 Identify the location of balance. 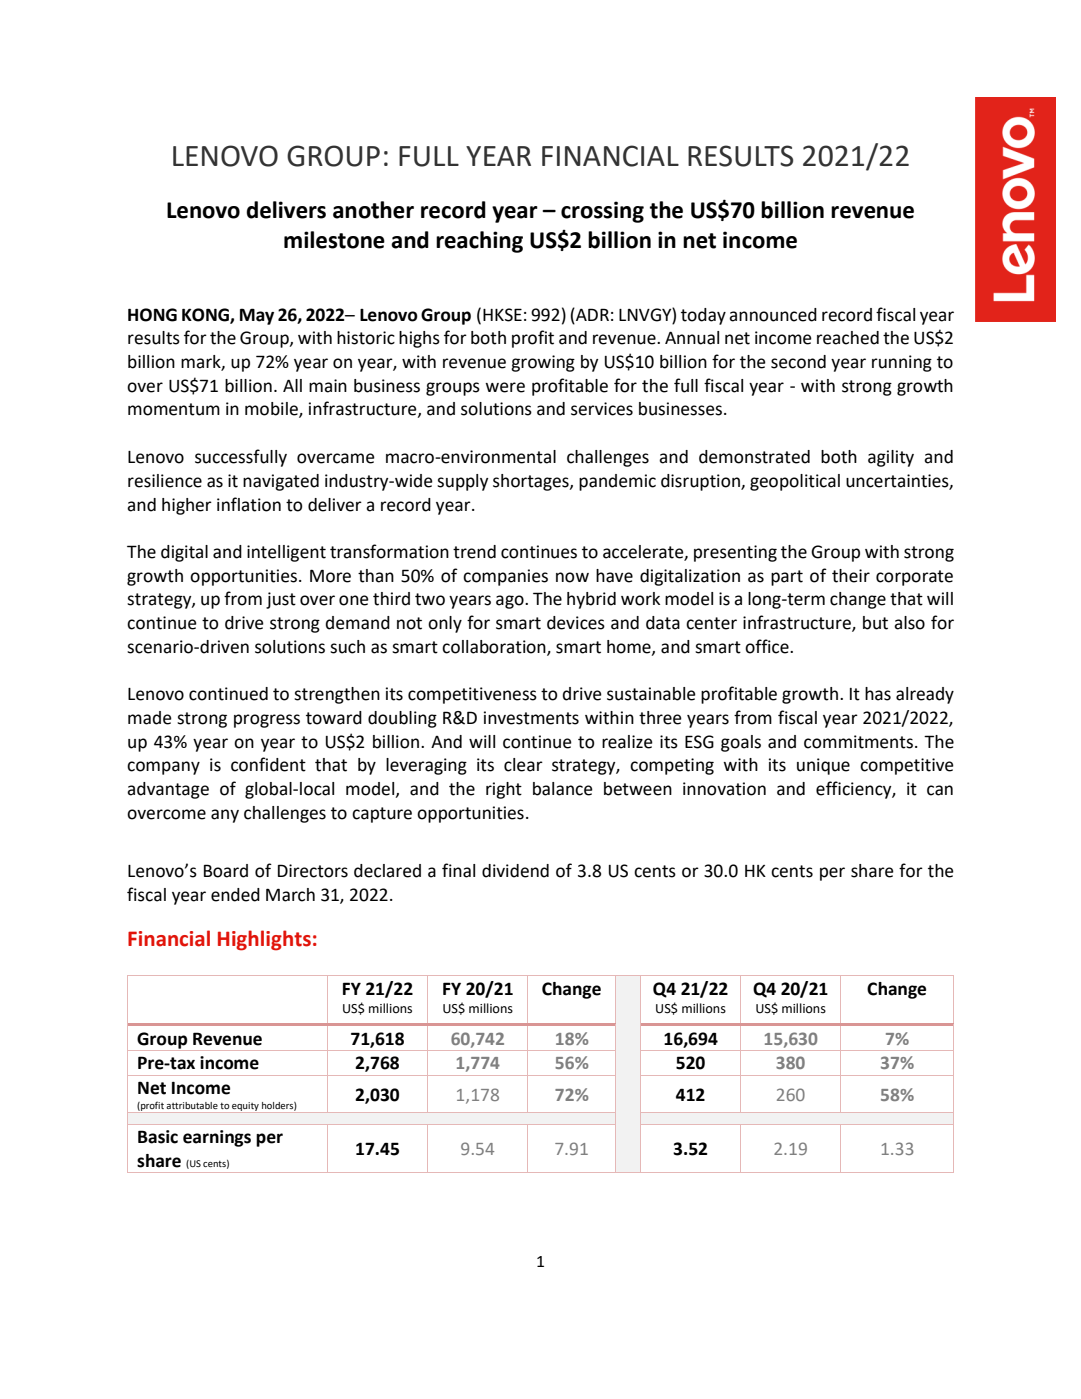
(563, 789).
